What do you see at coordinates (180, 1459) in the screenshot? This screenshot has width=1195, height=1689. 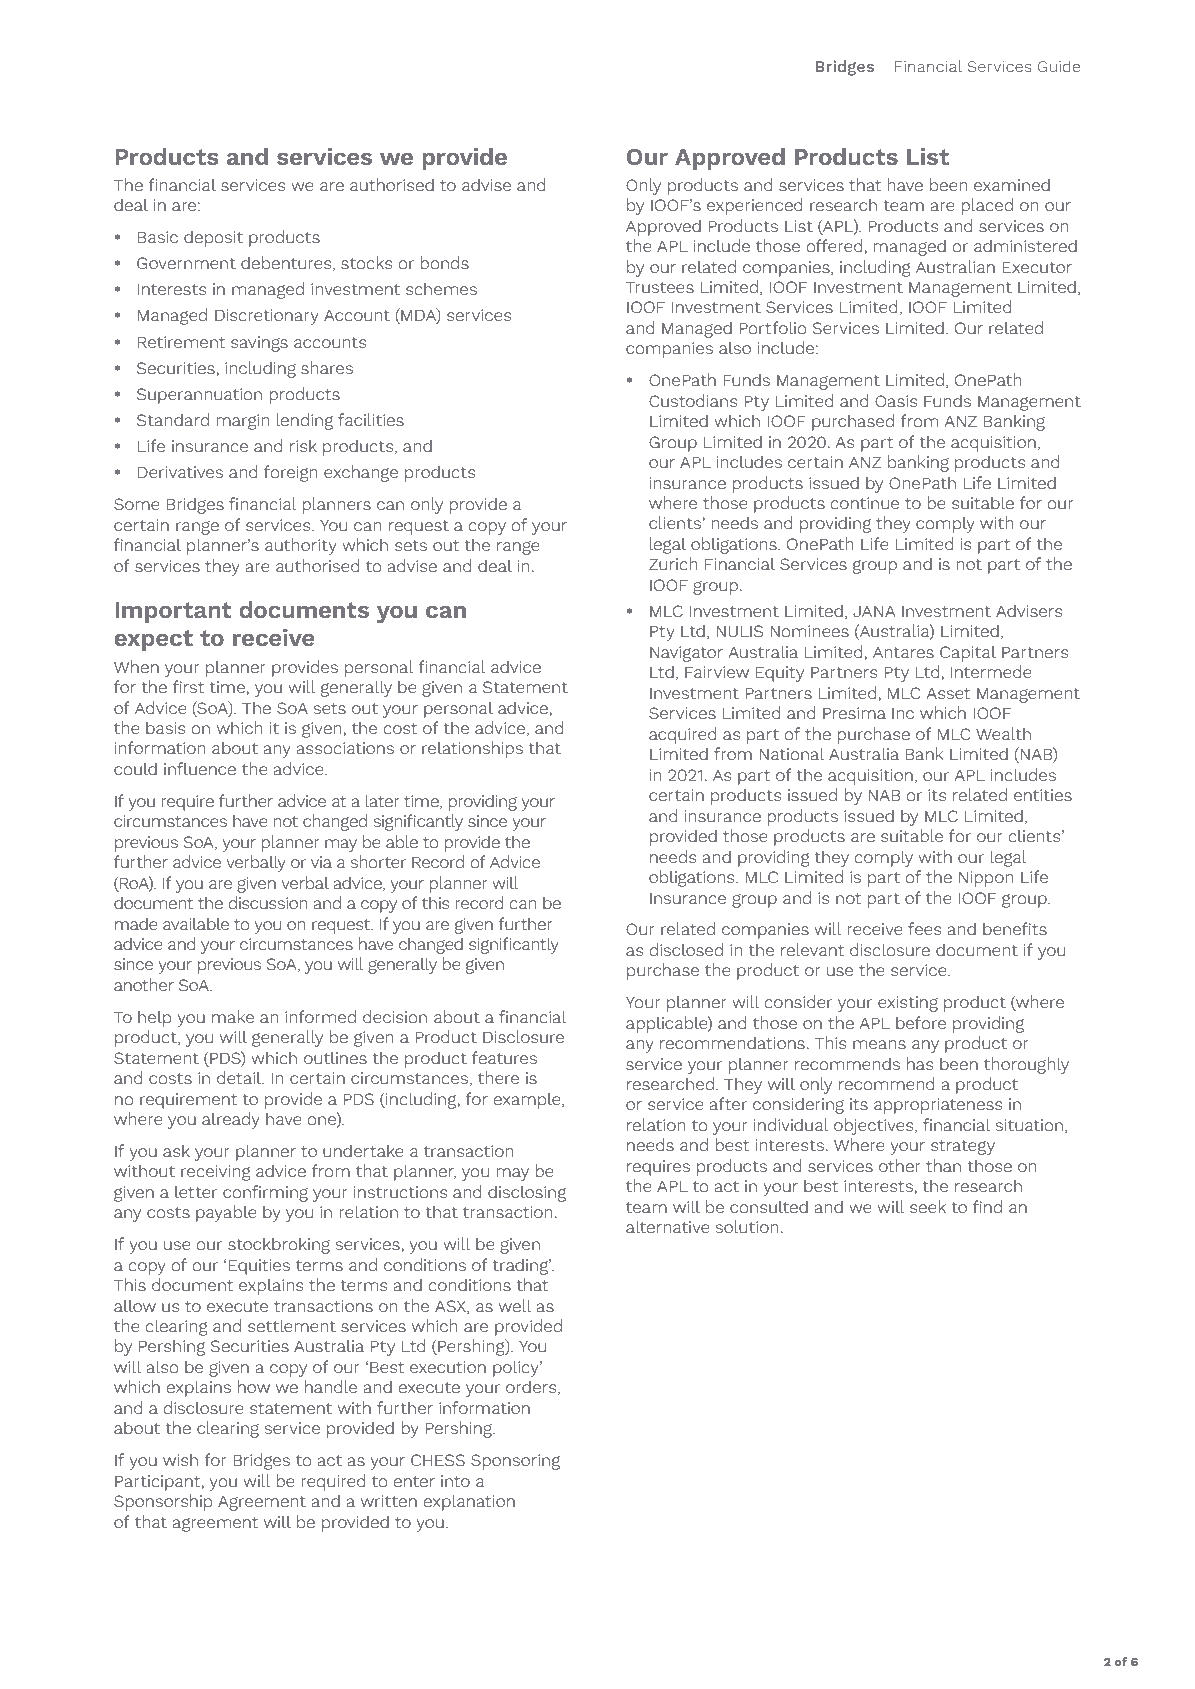 I see `wish` at bounding box center [180, 1459].
